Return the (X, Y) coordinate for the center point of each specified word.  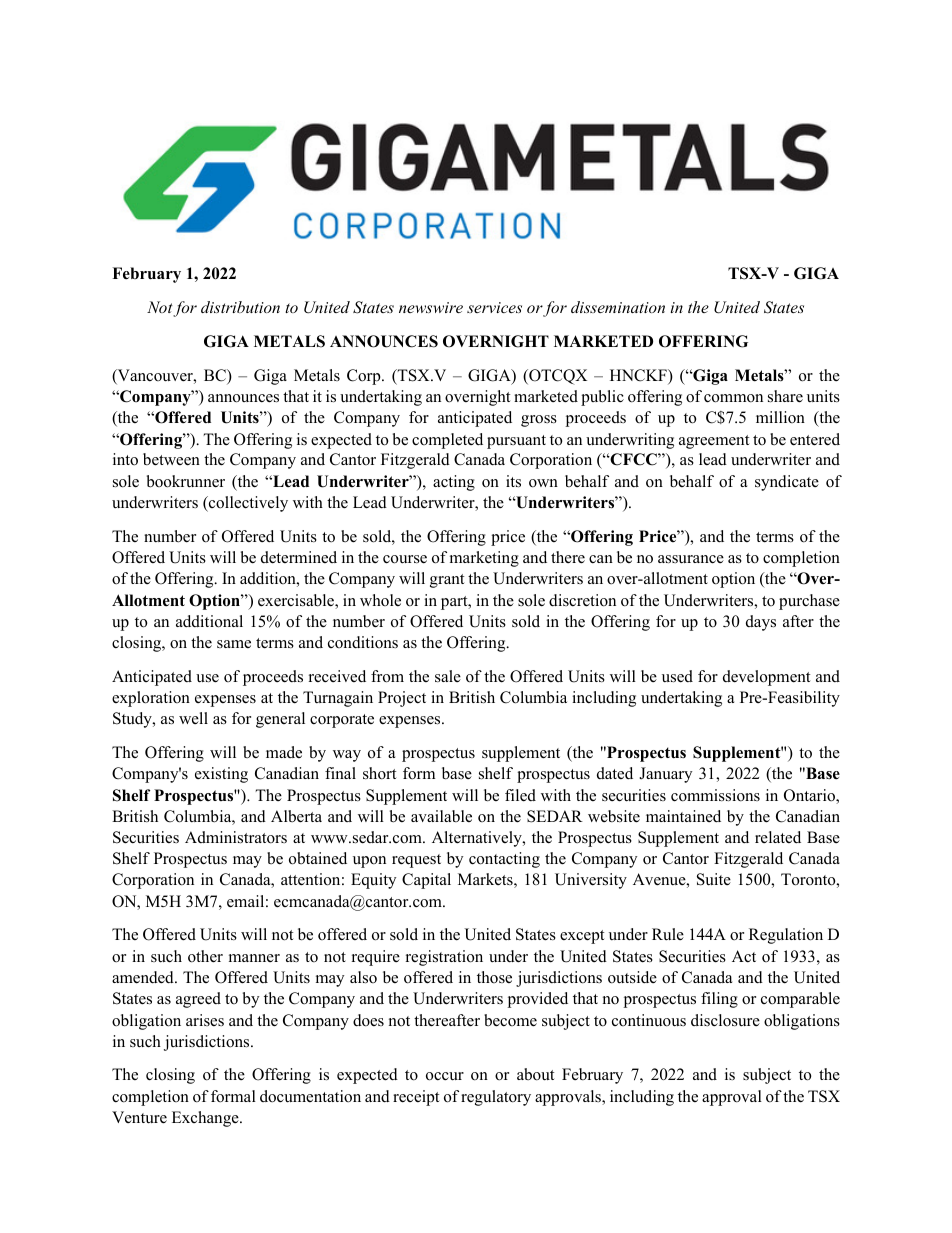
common (733, 398)
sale (448, 676)
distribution (240, 307)
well (193, 718)
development (766, 678)
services (494, 307)
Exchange (206, 1119)
